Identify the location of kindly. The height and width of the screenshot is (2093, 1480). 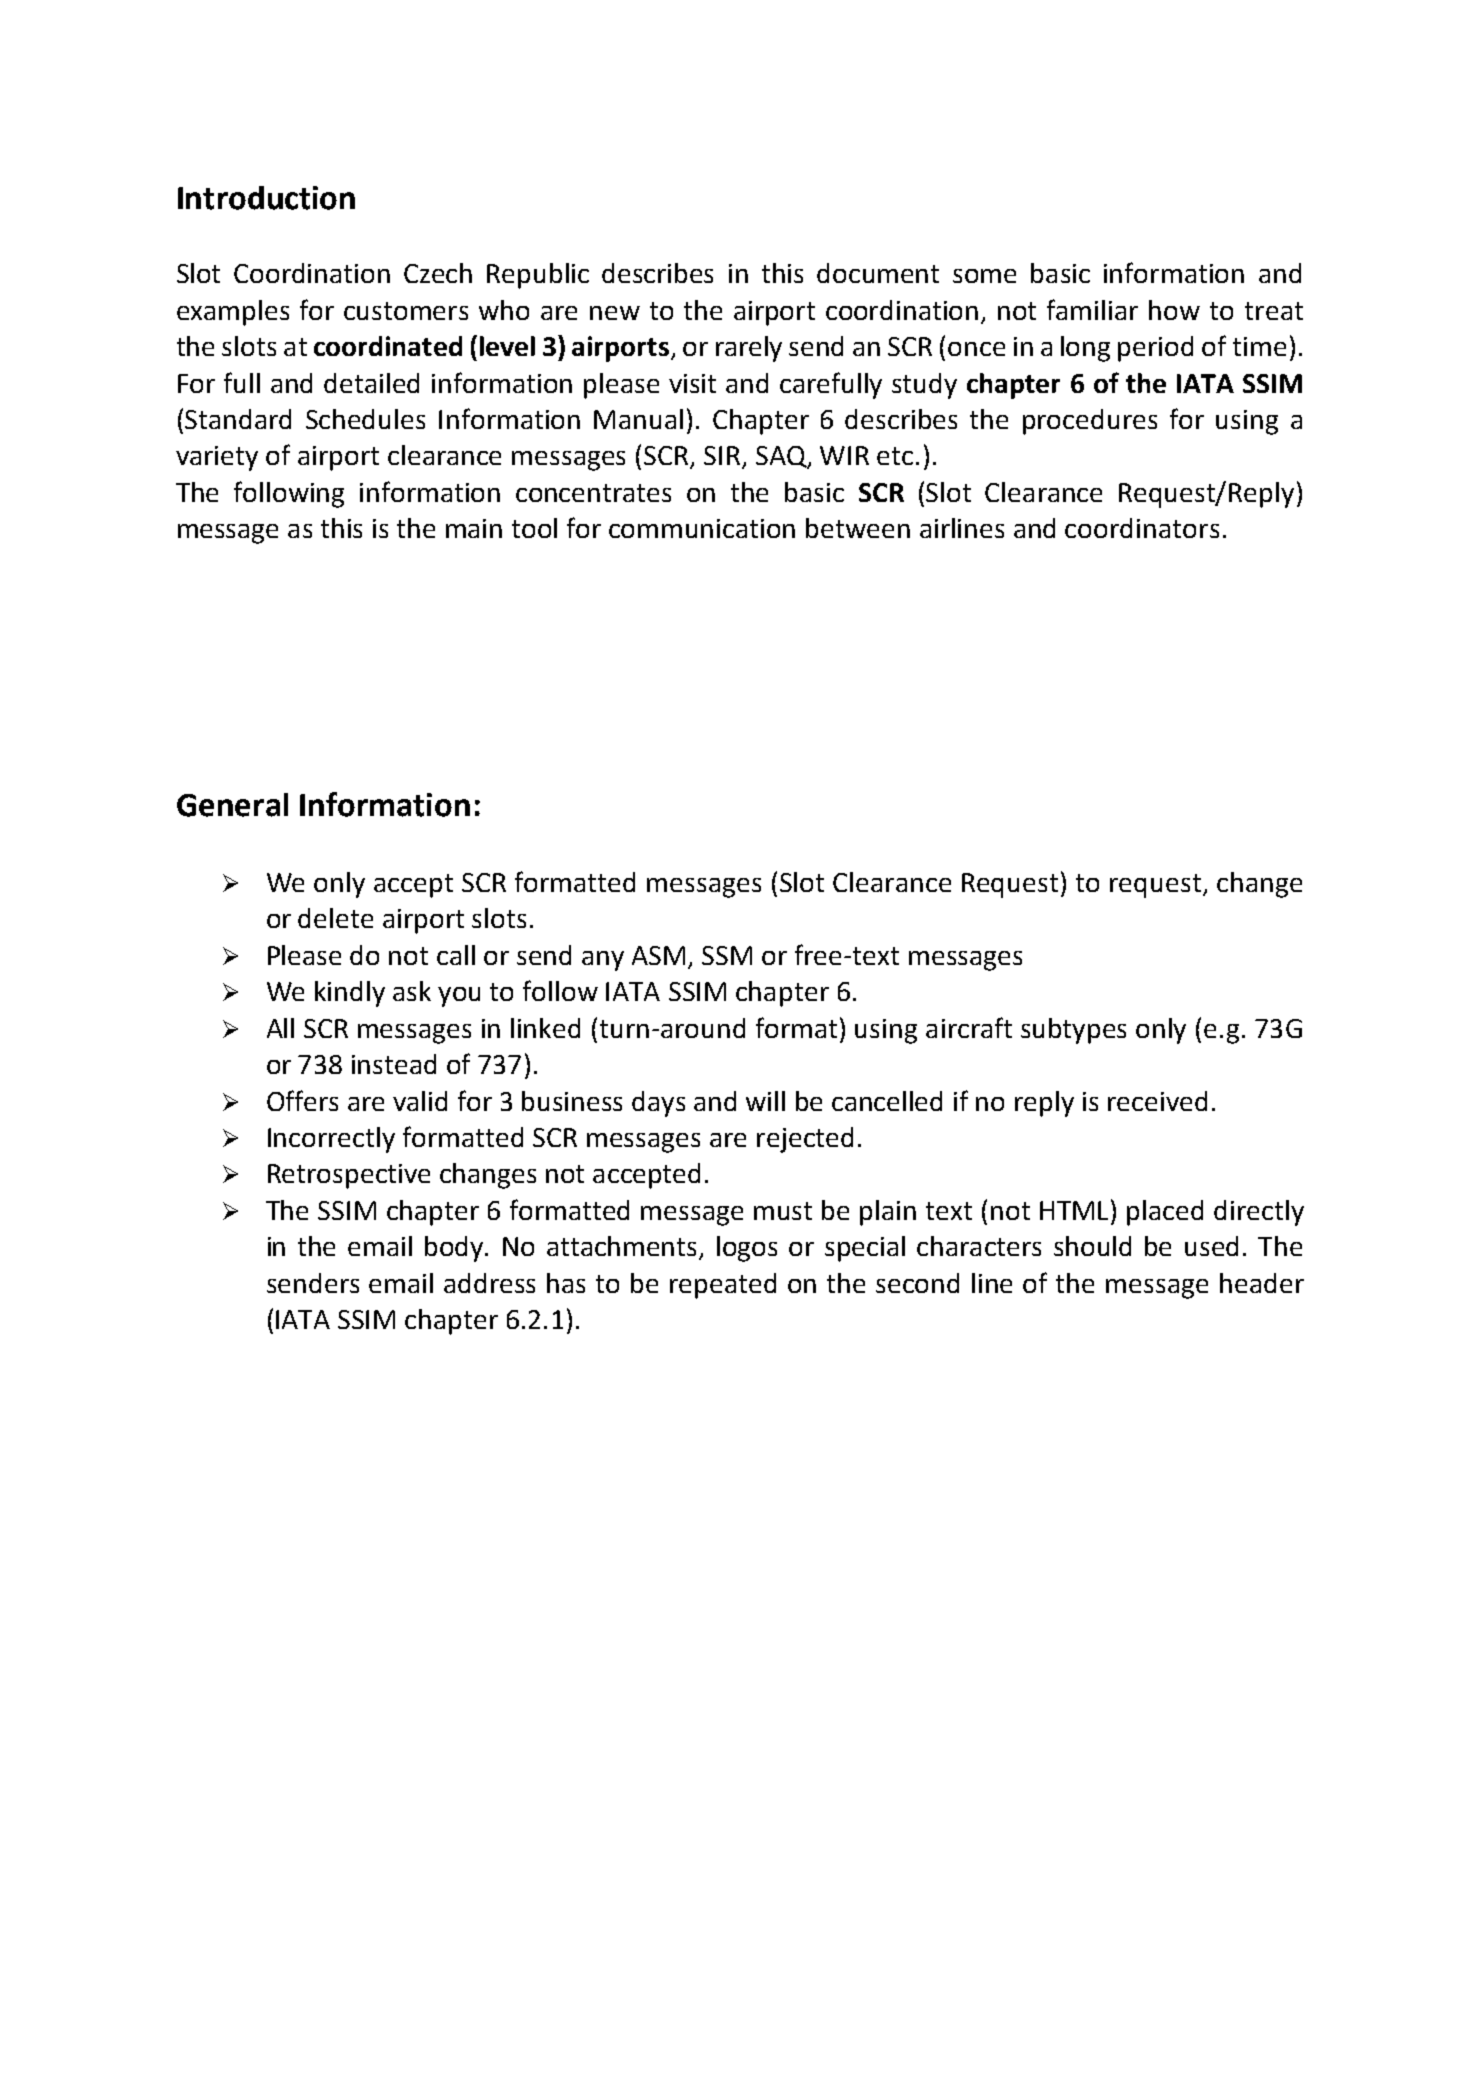
(350, 994).
